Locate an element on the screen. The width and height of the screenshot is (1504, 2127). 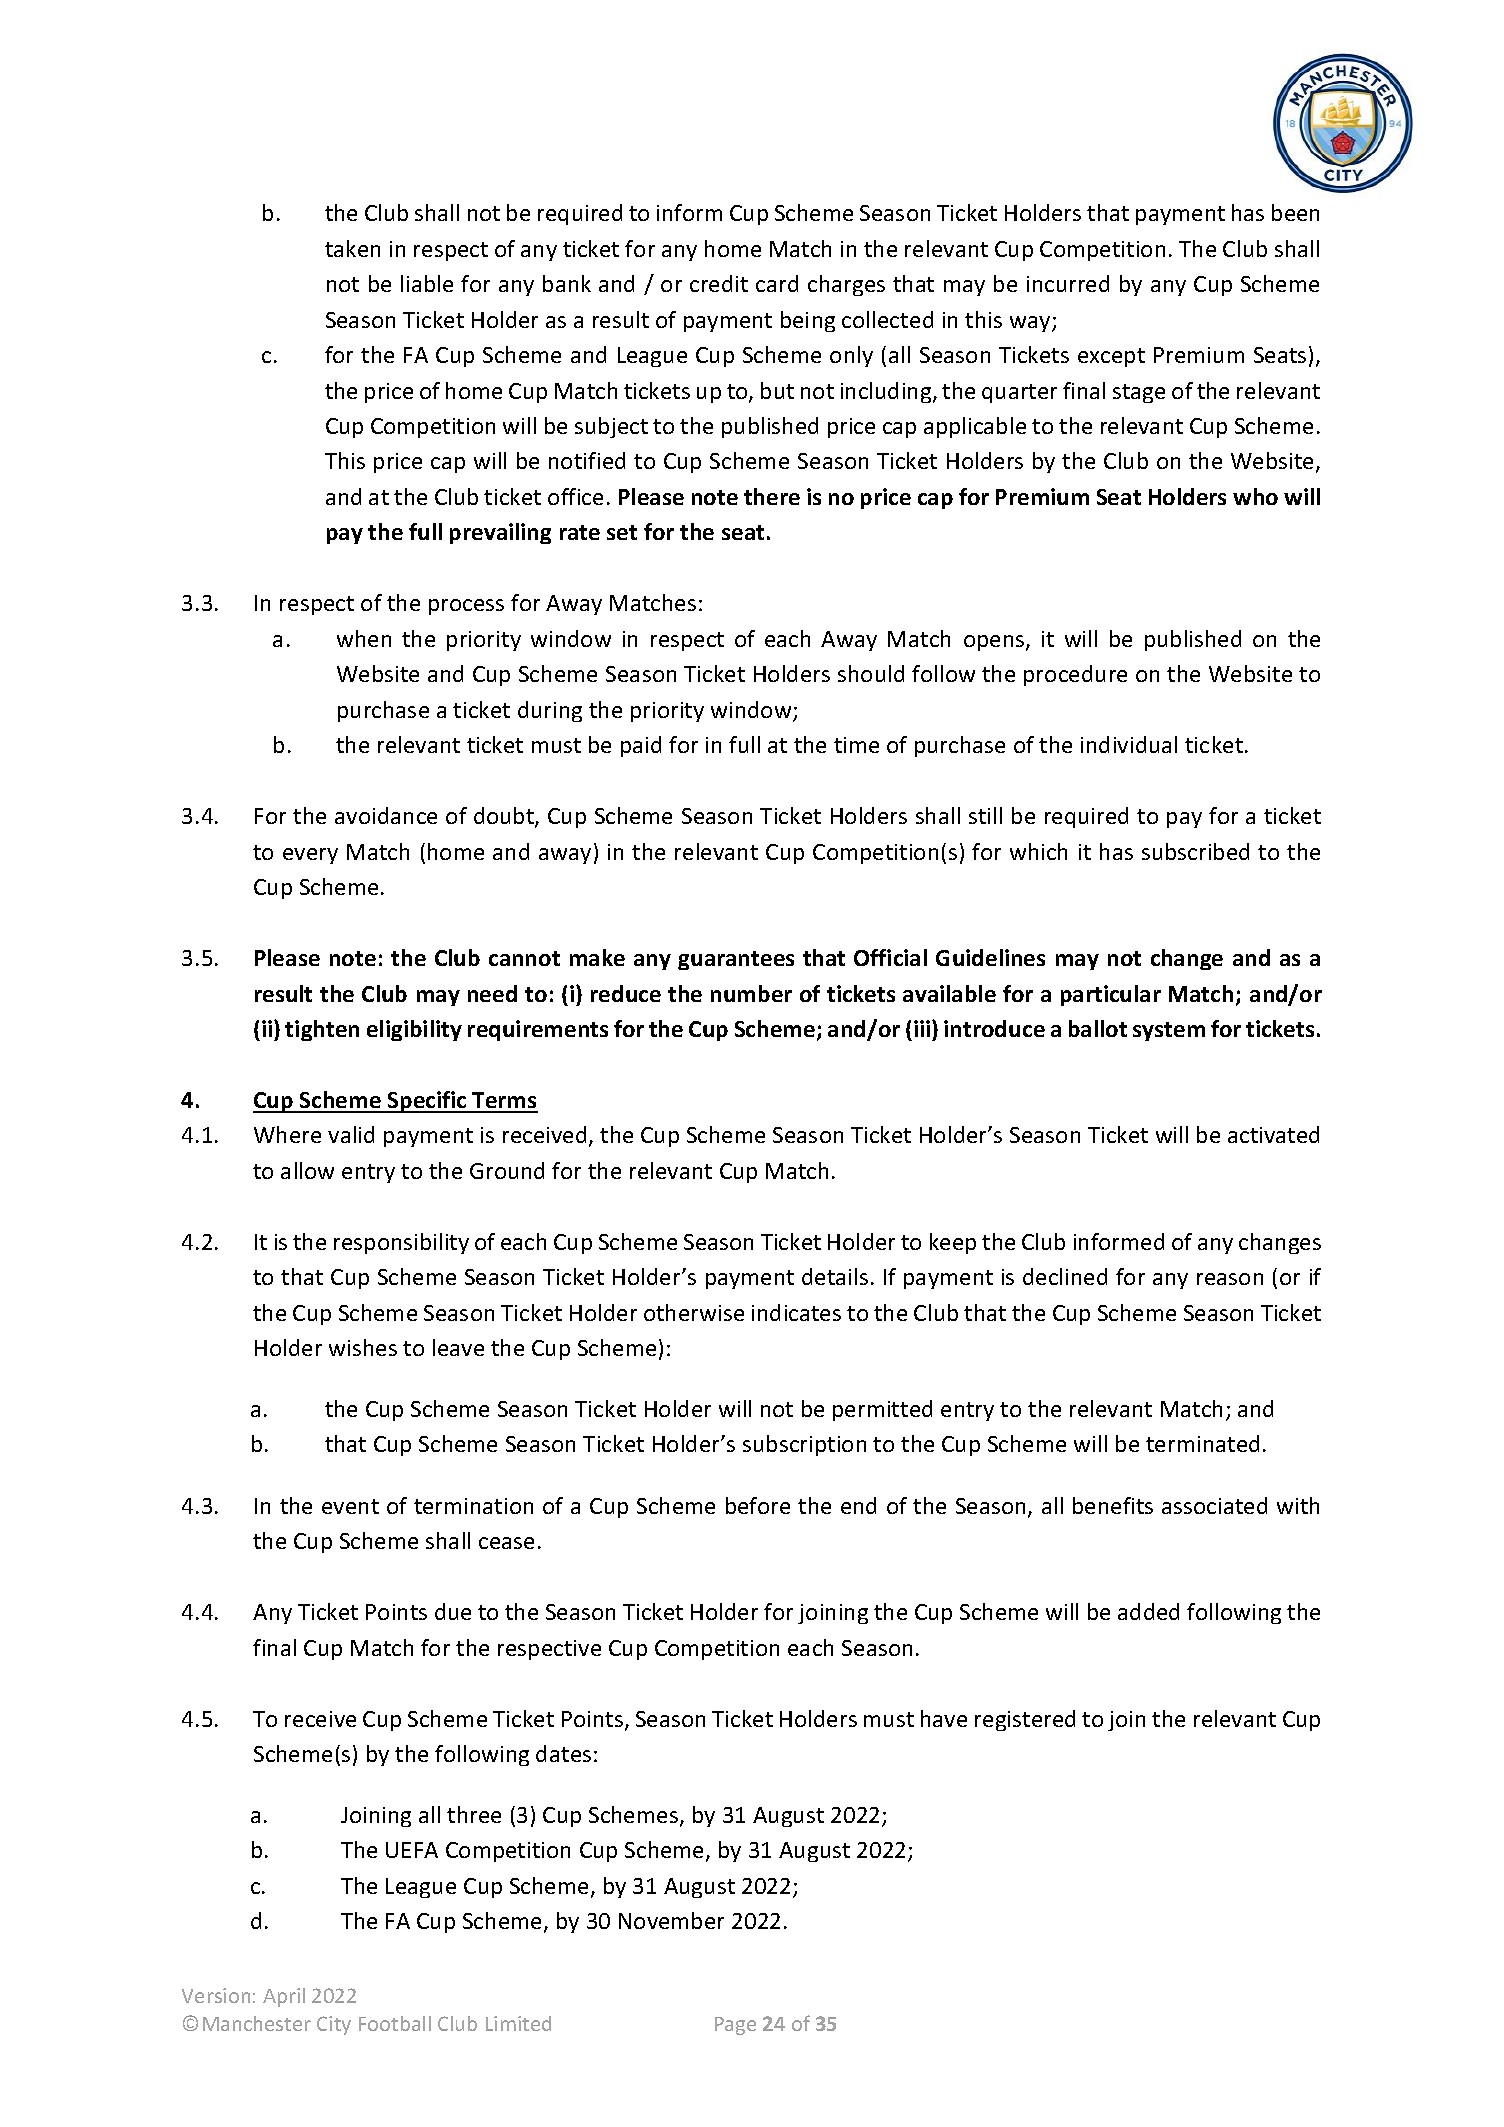
card is located at coordinates (777, 283).
